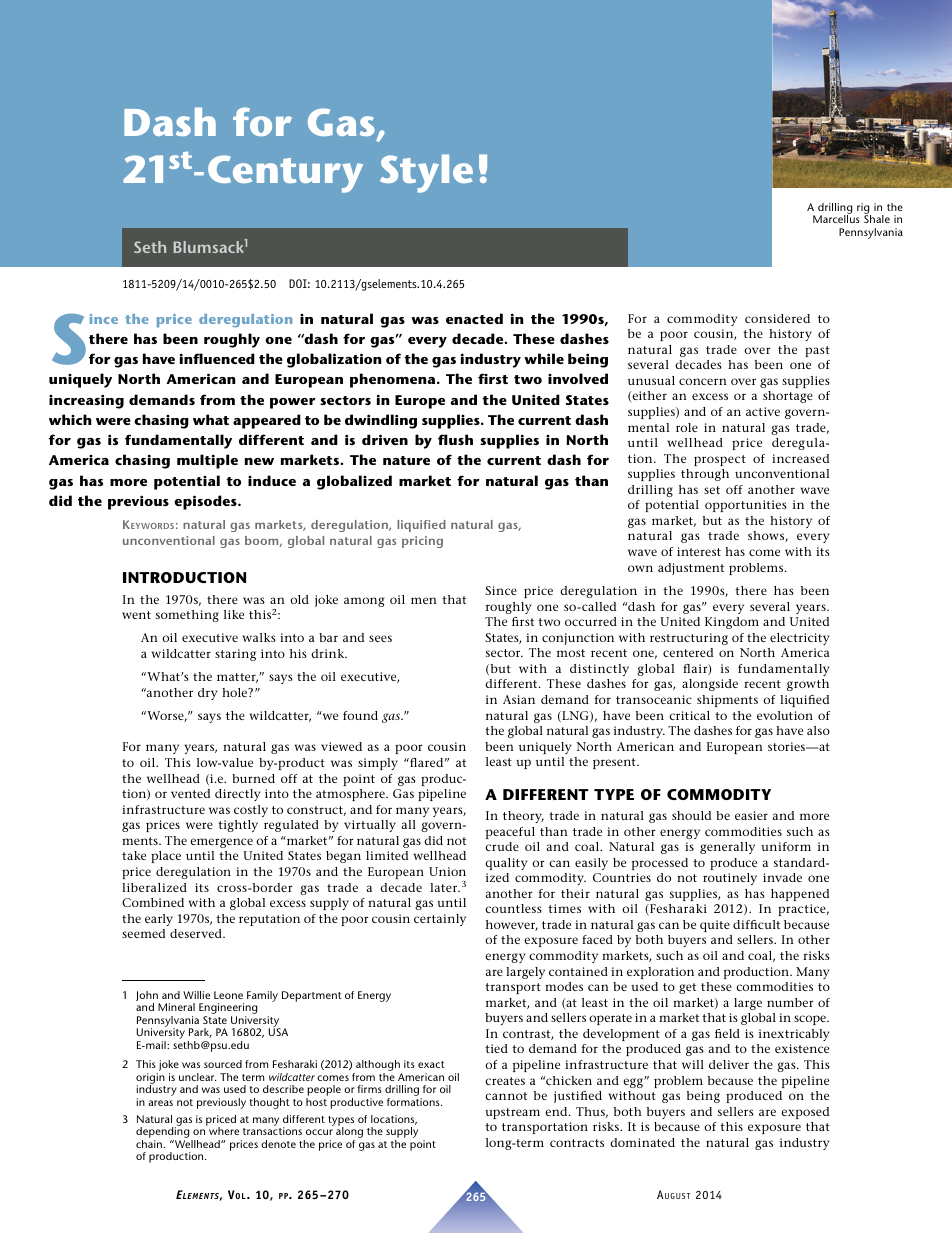 The width and height of the screenshot is (952, 1233). What do you see at coordinates (160, 1103) in the screenshot?
I see `areas` at bounding box center [160, 1103].
